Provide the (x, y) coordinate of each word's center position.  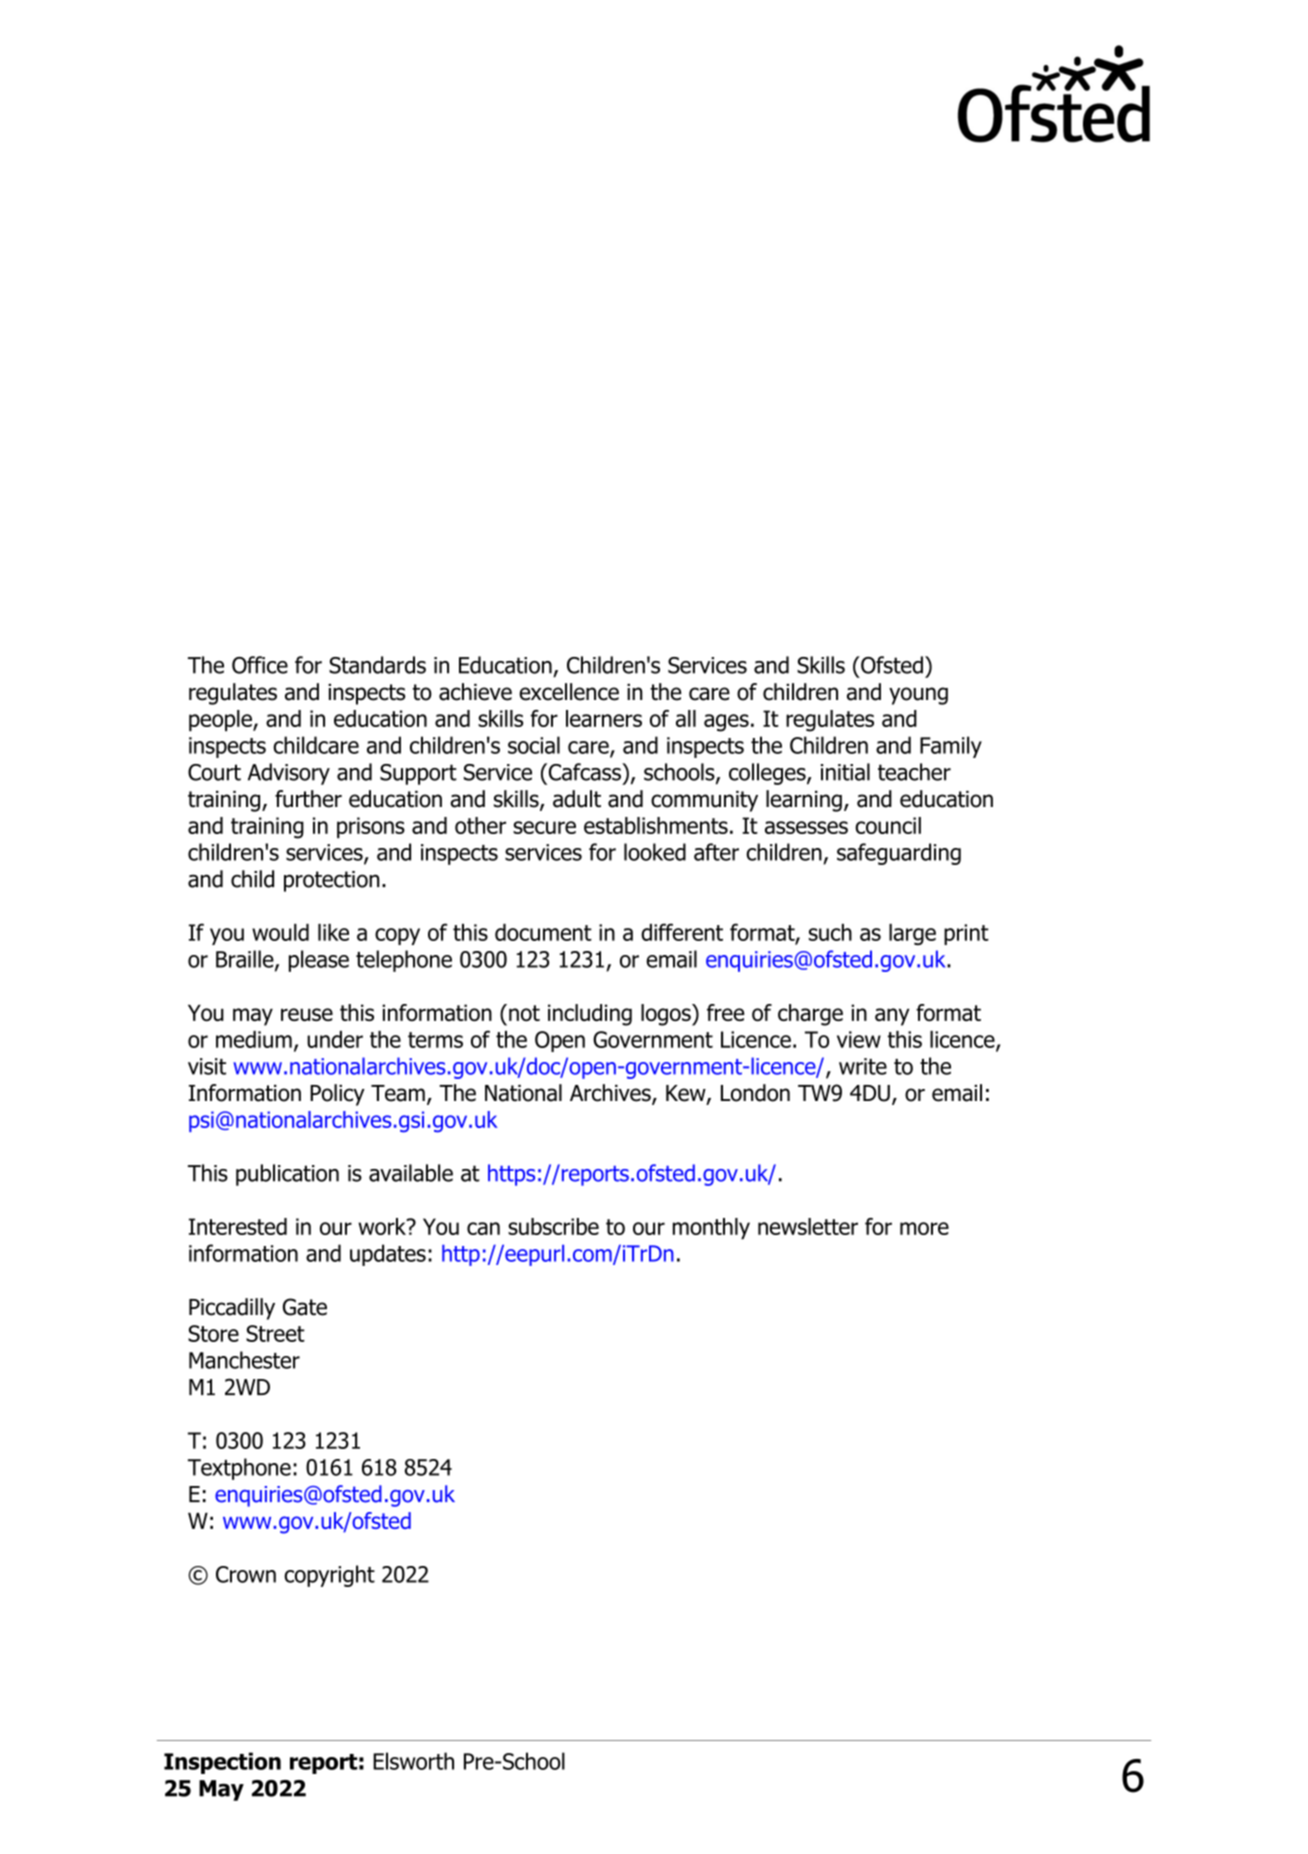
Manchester (244, 1360)
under (335, 1039)
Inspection (222, 1763)
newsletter (808, 1226)
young (918, 696)
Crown (246, 1574)
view (859, 1039)
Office (260, 665)
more (924, 1228)
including (590, 1015)
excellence (569, 692)
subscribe (553, 1226)
